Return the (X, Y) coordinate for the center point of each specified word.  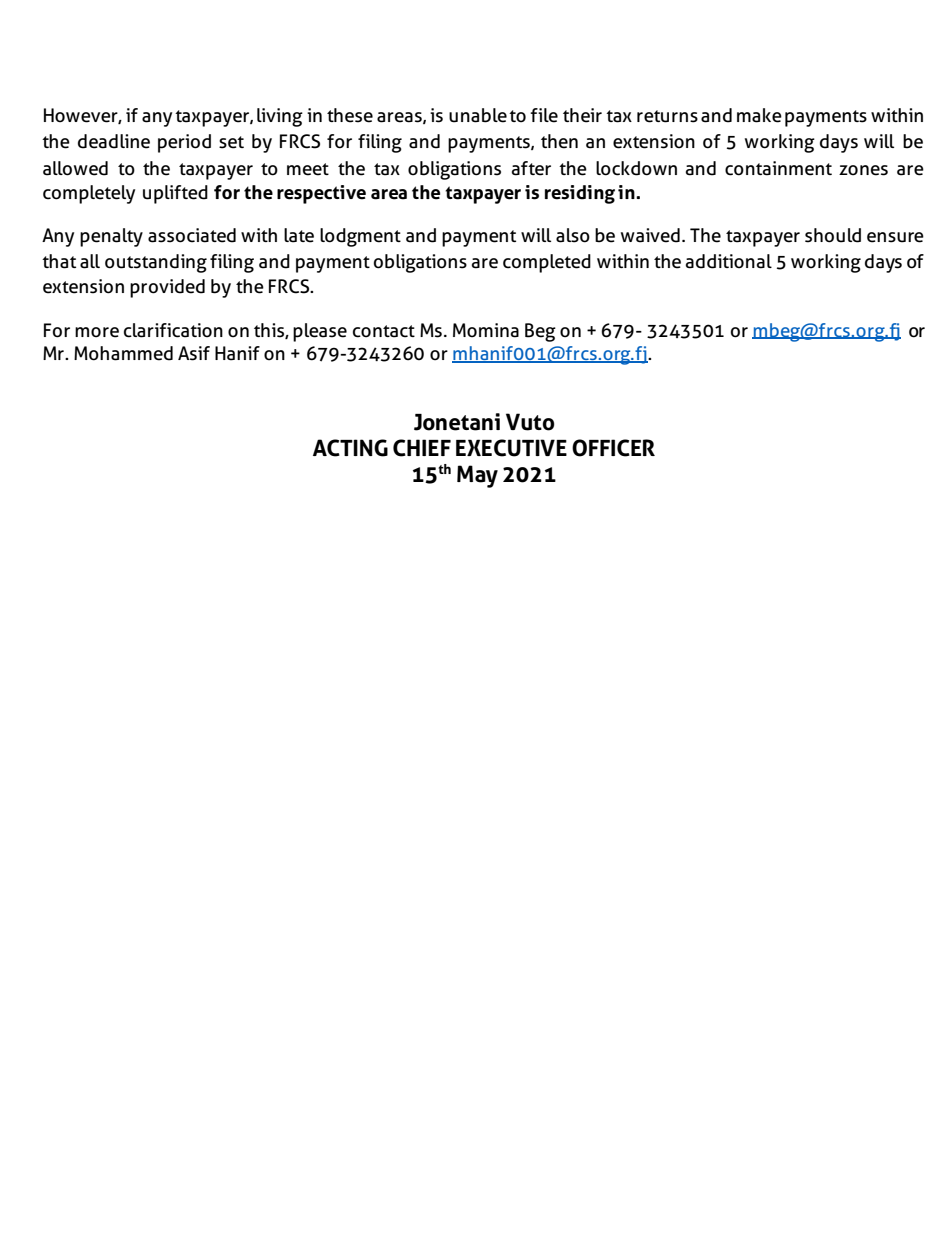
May (477, 476)
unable (478, 115)
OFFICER (613, 448)
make (759, 115)
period (184, 143)
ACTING (350, 448)
